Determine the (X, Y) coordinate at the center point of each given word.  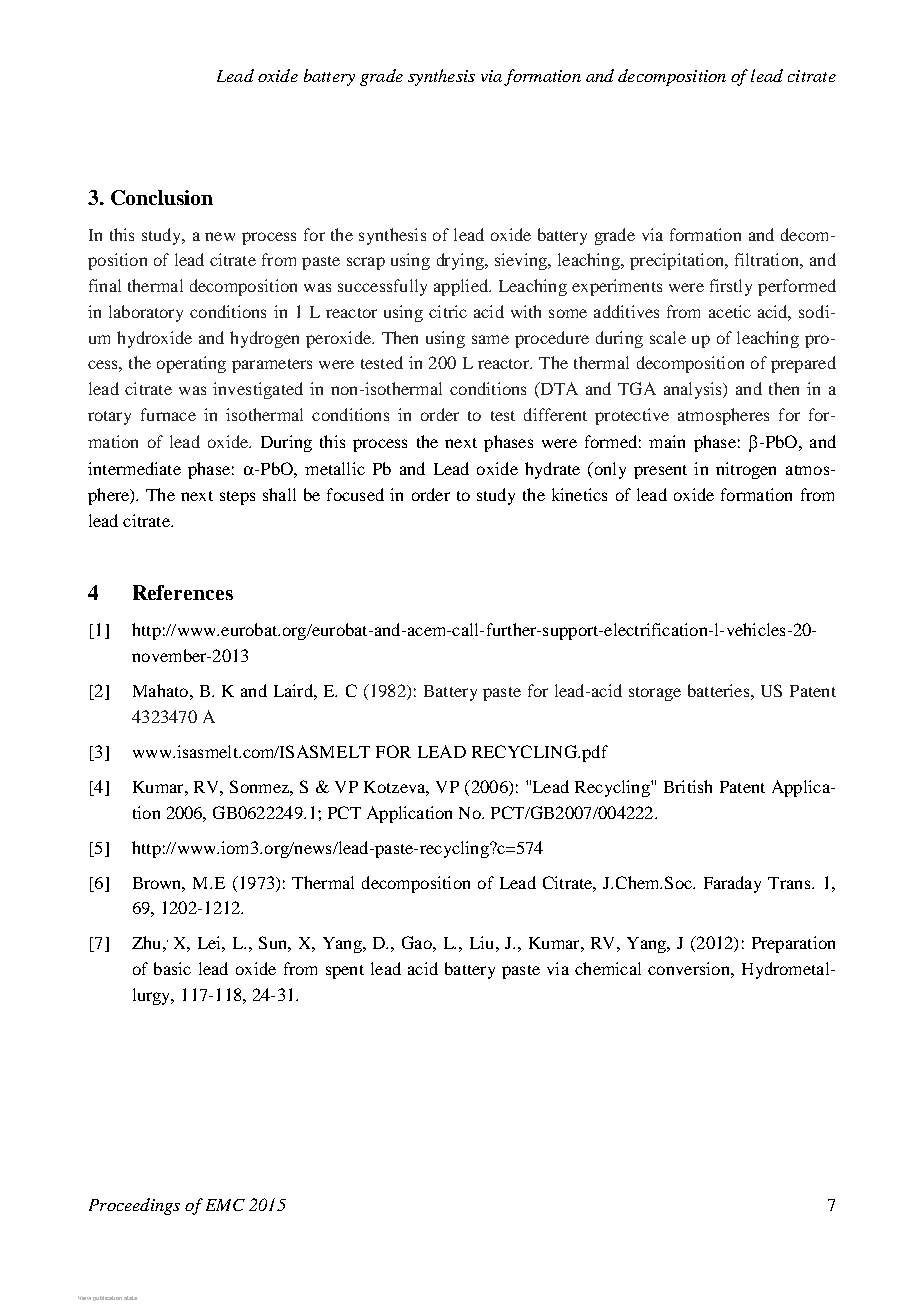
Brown (159, 884)
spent (345, 972)
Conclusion (162, 197)
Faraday (732, 884)
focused (355, 494)
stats (130, 1298)
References (183, 592)
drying (461, 261)
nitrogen (746, 470)
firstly (731, 287)
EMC (225, 1205)
